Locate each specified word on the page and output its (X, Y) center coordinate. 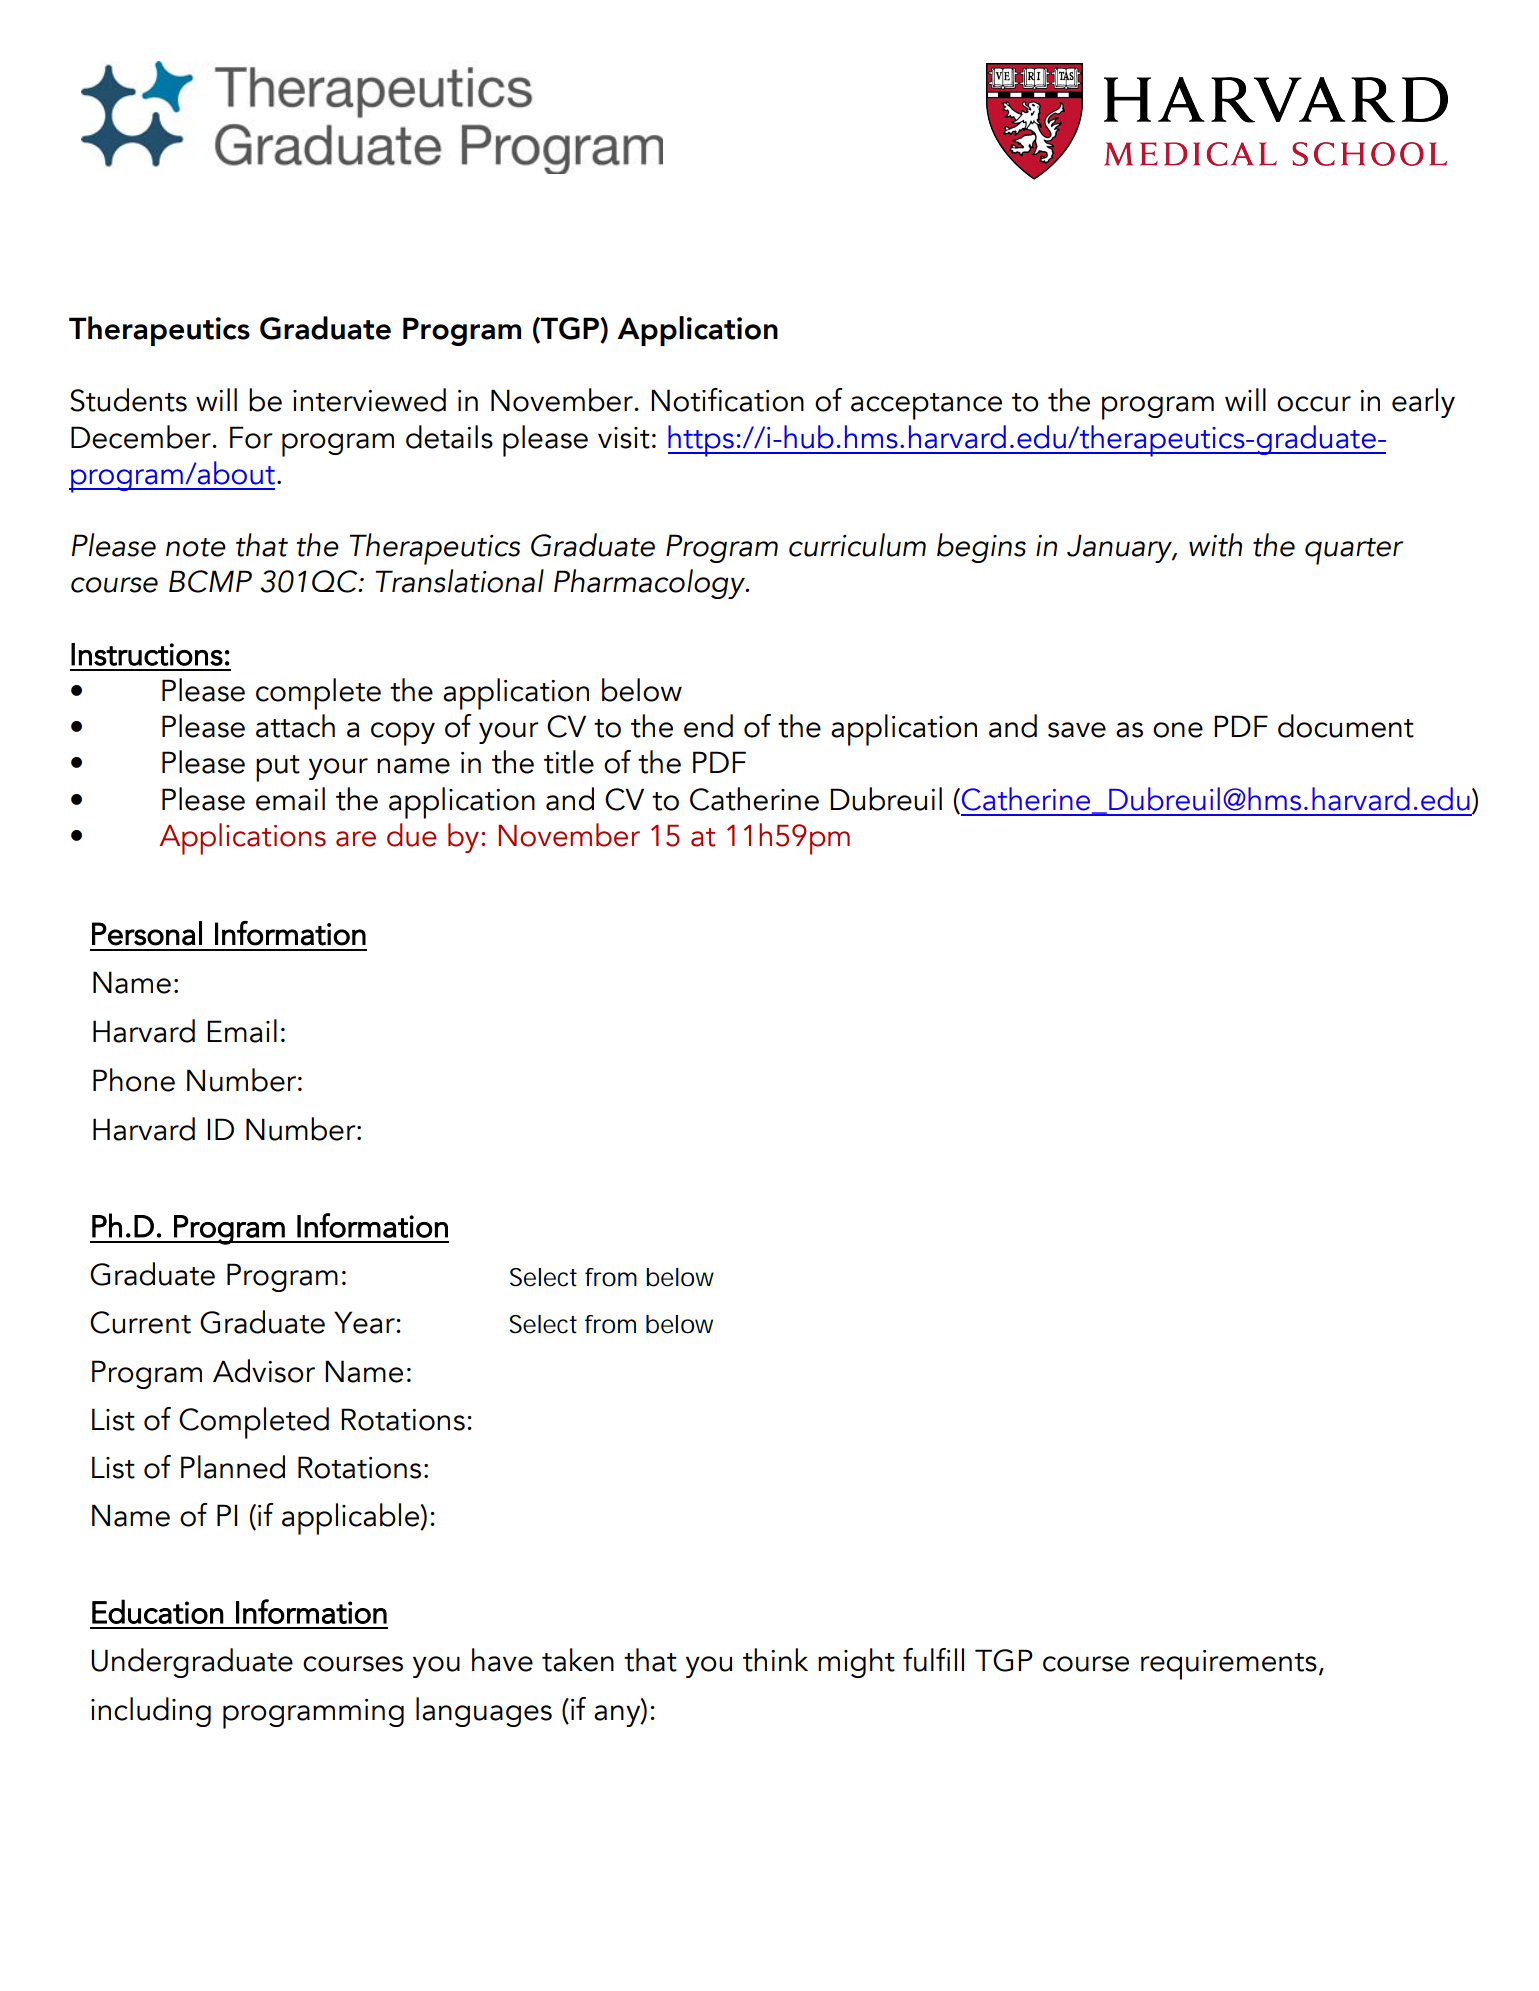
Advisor (264, 1371)
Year (365, 1322)
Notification (727, 400)
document (1346, 726)
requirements (1229, 1665)
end (708, 726)
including (151, 1712)
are (356, 839)
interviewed (369, 400)
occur (1314, 404)
